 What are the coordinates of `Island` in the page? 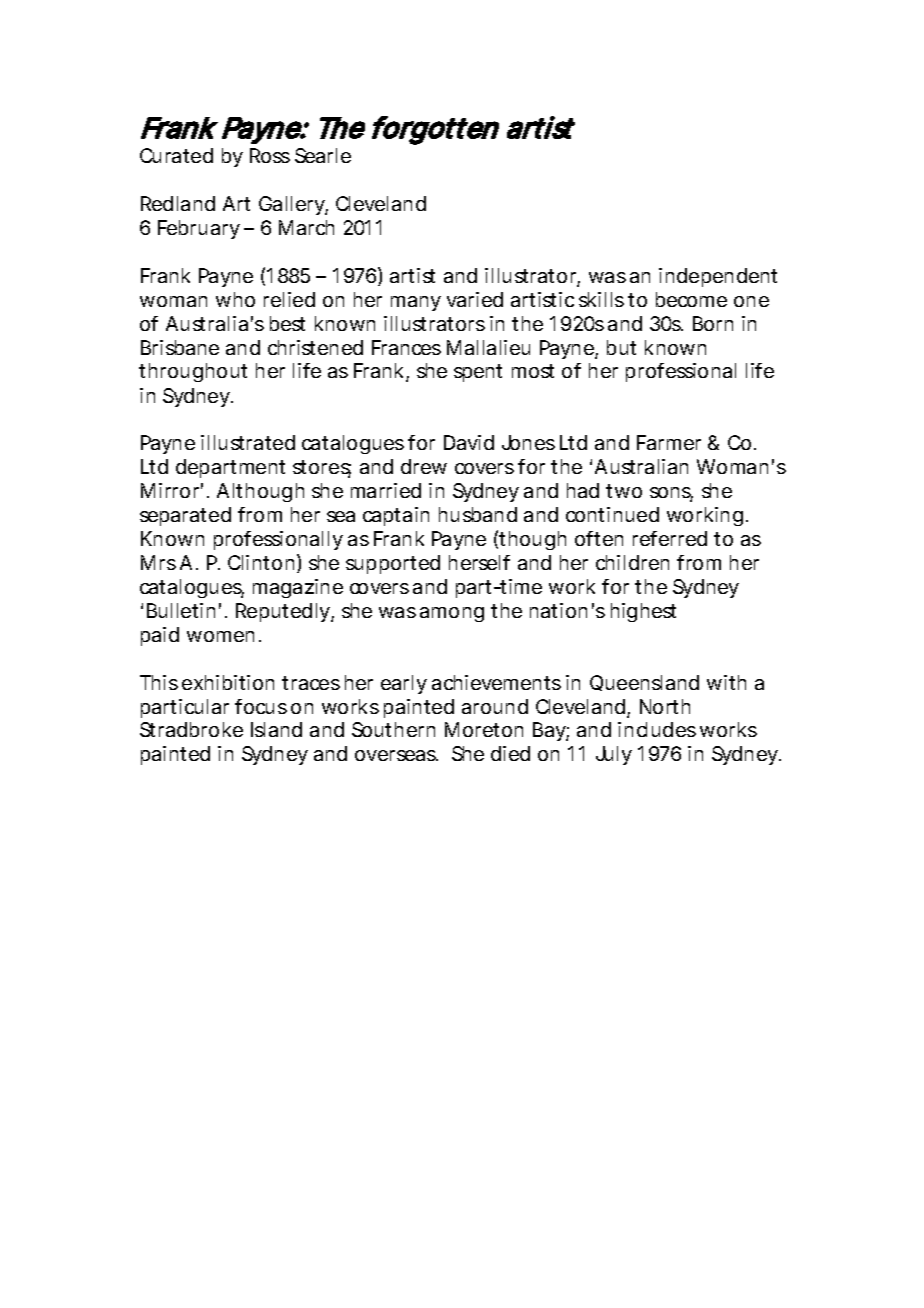 It's located at (276, 729).
